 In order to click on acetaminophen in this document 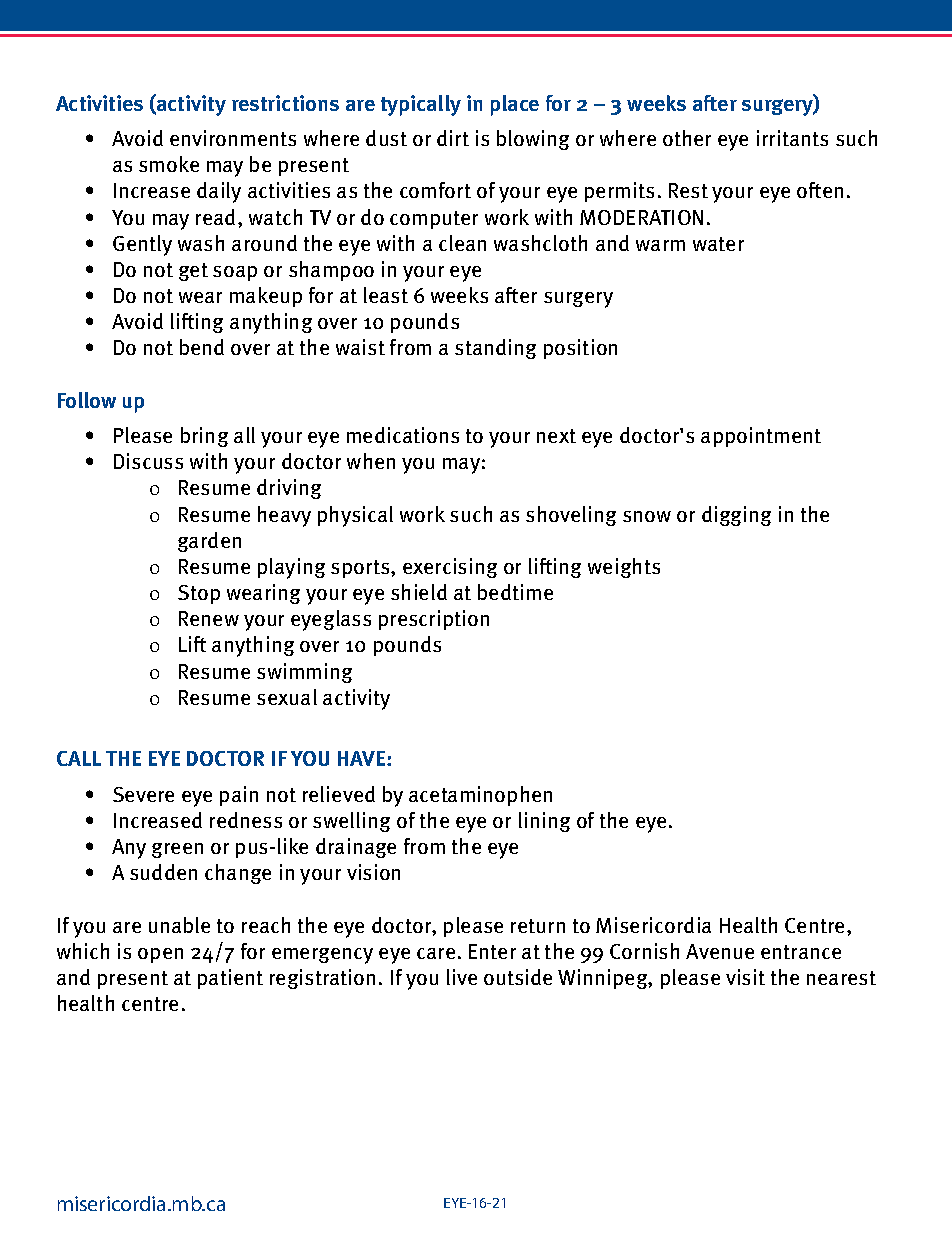, I will do `click(480, 796)`.
